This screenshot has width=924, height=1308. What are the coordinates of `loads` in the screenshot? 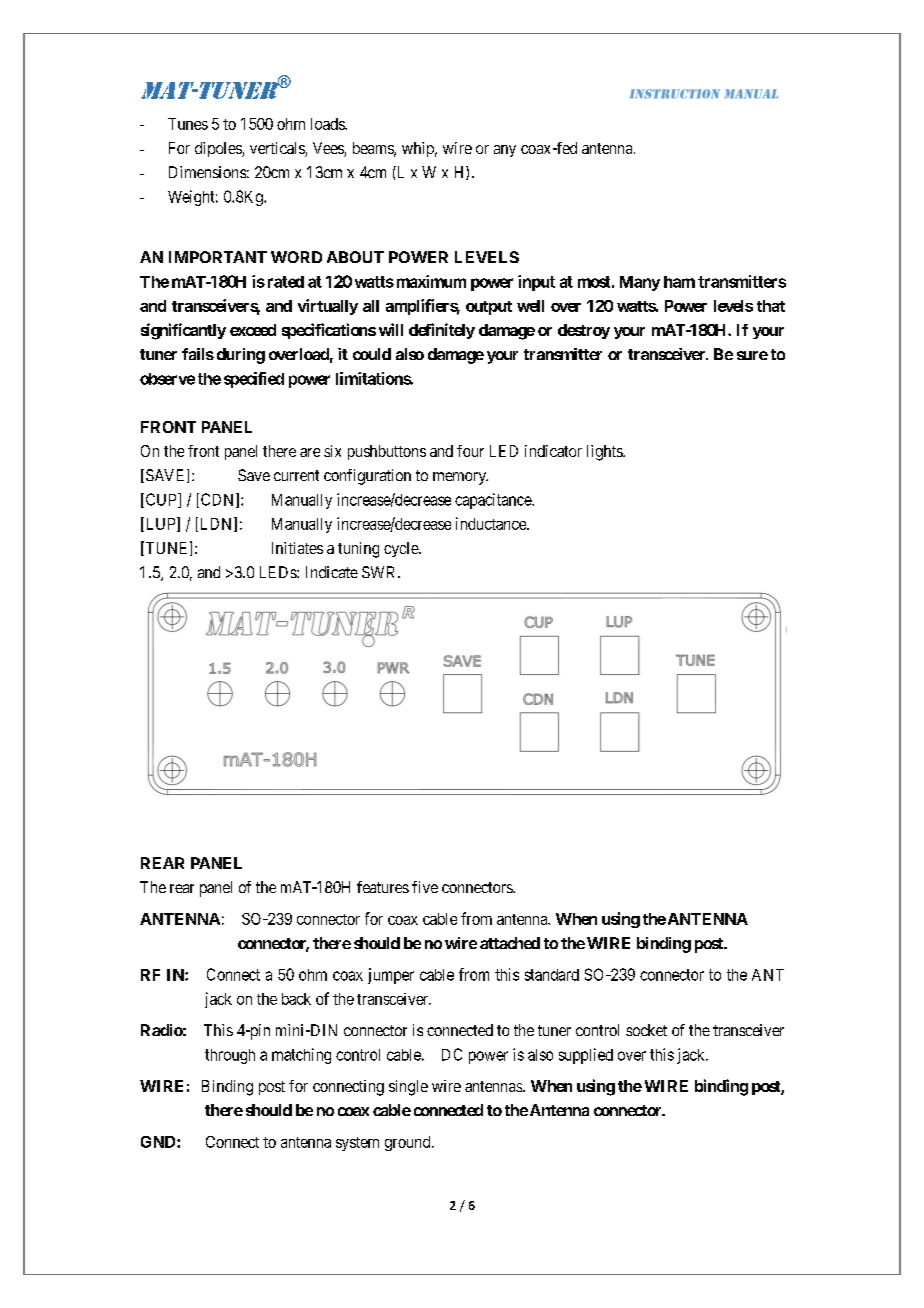 It's located at (328, 124).
